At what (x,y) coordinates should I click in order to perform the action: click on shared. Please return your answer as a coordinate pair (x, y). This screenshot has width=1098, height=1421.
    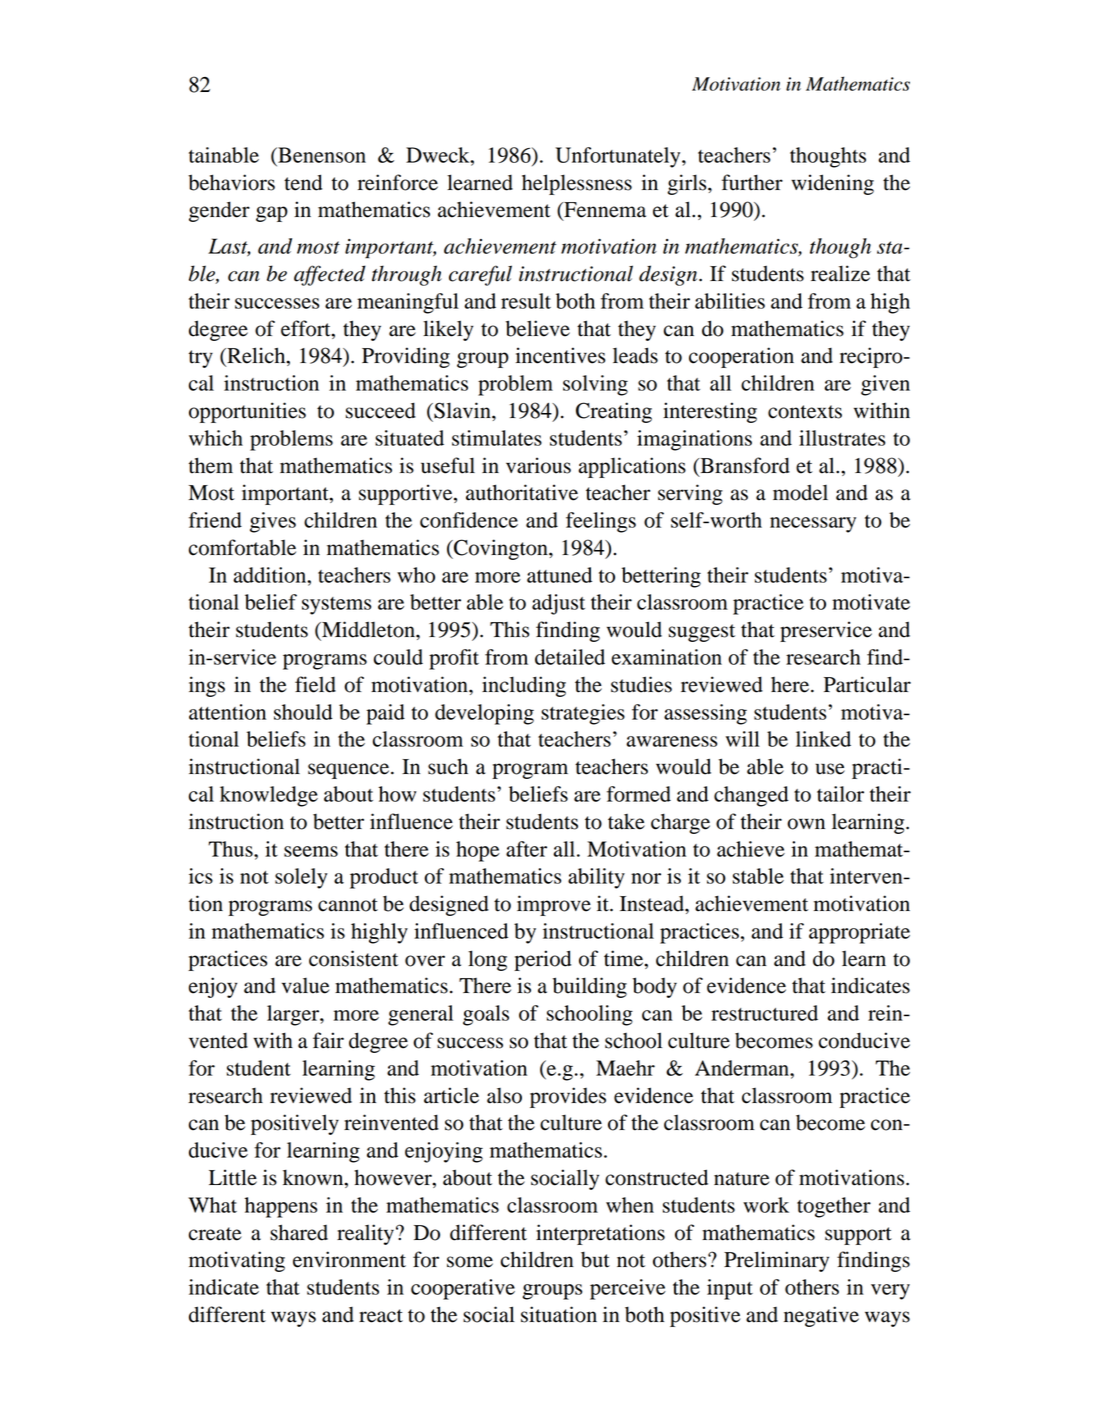
    Looking at the image, I should click on (299, 1232).
